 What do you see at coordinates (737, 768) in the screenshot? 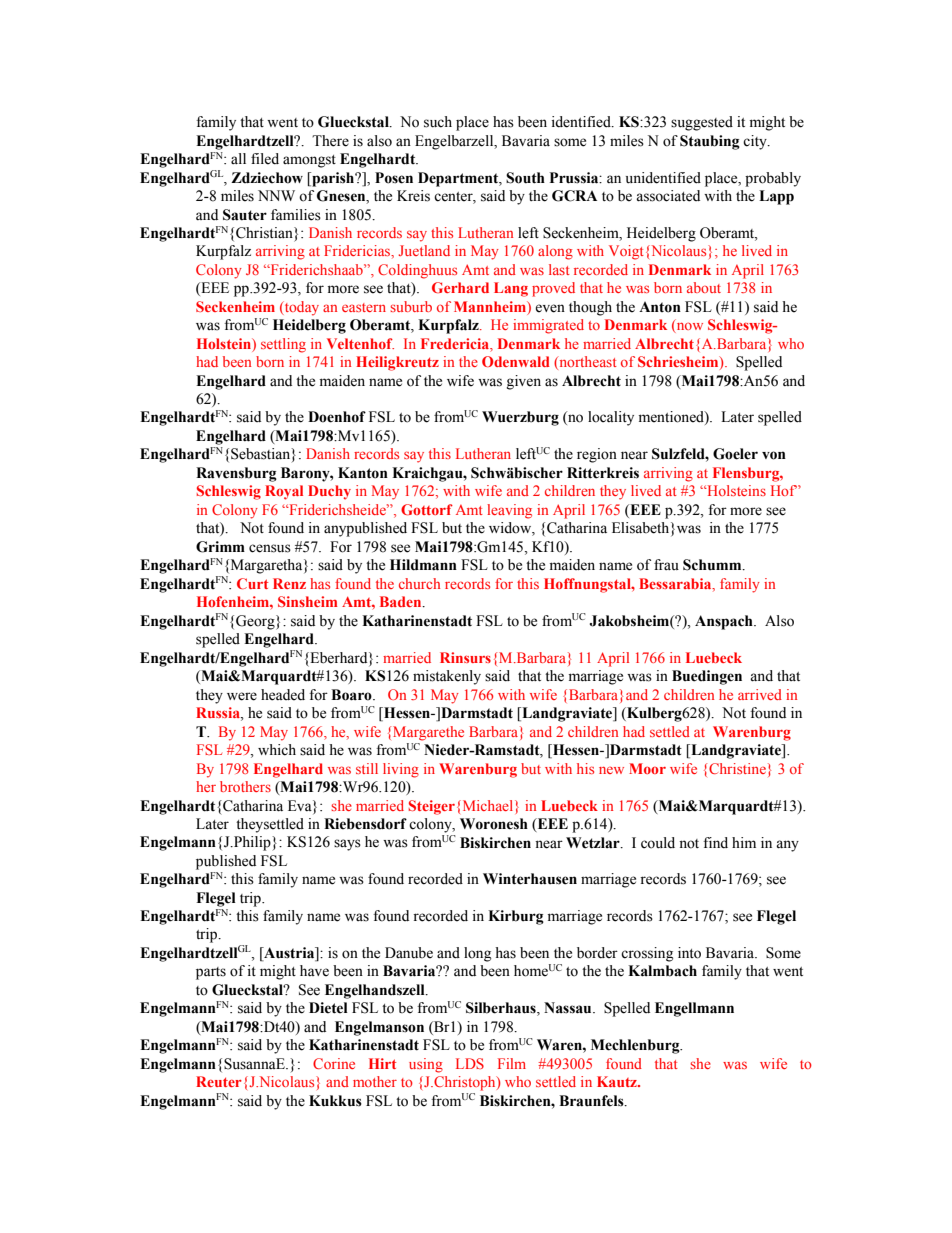
I see `Christine` at bounding box center [737, 768].
